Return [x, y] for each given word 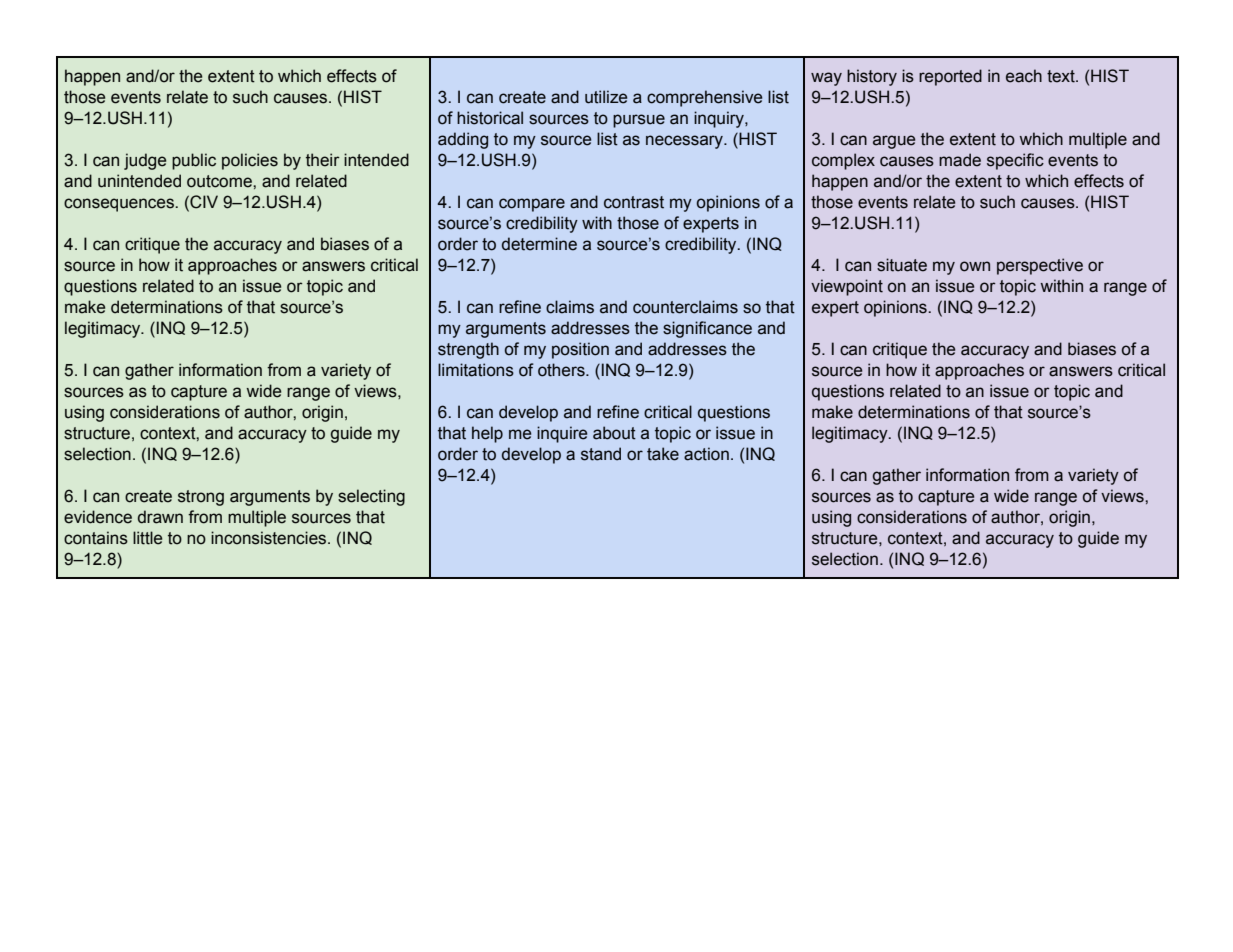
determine [539, 244]
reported [950, 77]
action [706, 454]
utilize [606, 97]
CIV [203, 202]
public [194, 161]
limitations [476, 370]
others [562, 370]
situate [902, 265]
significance [707, 329]
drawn [160, 517]
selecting [371, 497]
